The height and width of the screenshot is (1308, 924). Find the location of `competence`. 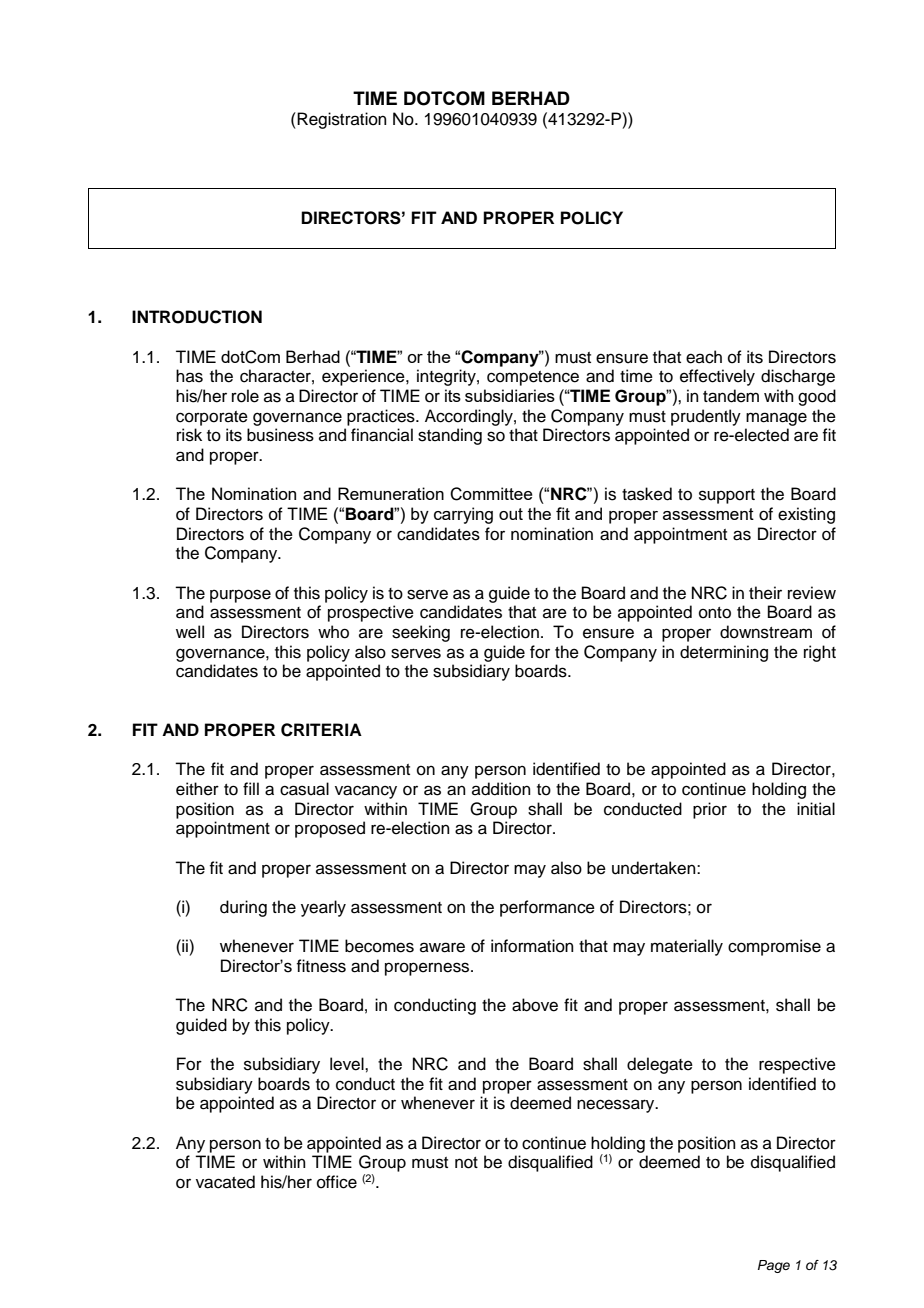

competence is located at coordinates (533, 378).
